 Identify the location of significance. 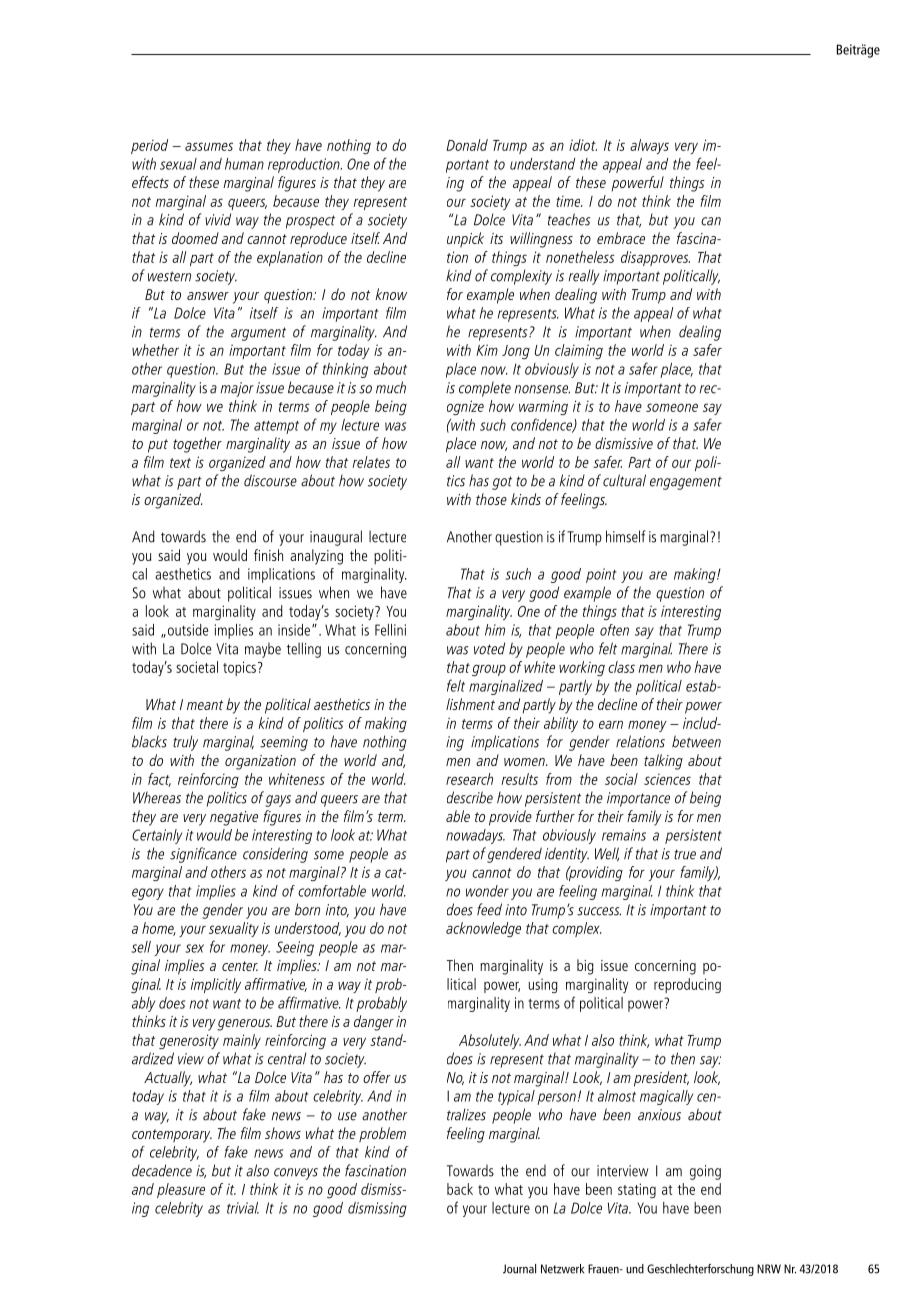
(203, 855).
